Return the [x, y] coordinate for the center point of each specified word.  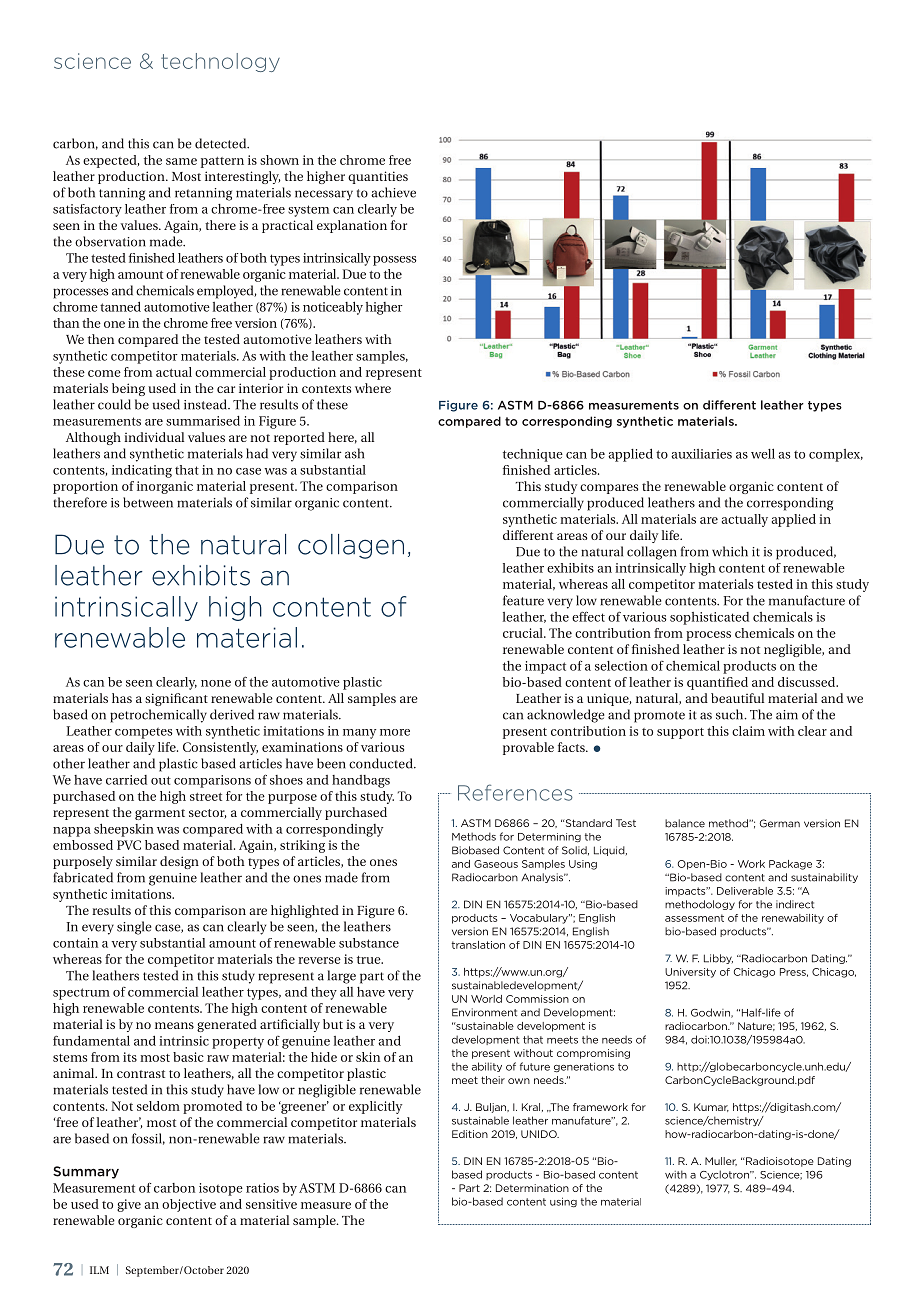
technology [220, 62]
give [129, 1205]
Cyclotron [725, 1175]
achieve [393, 192]
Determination [532, 1188]
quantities [378, 177]
